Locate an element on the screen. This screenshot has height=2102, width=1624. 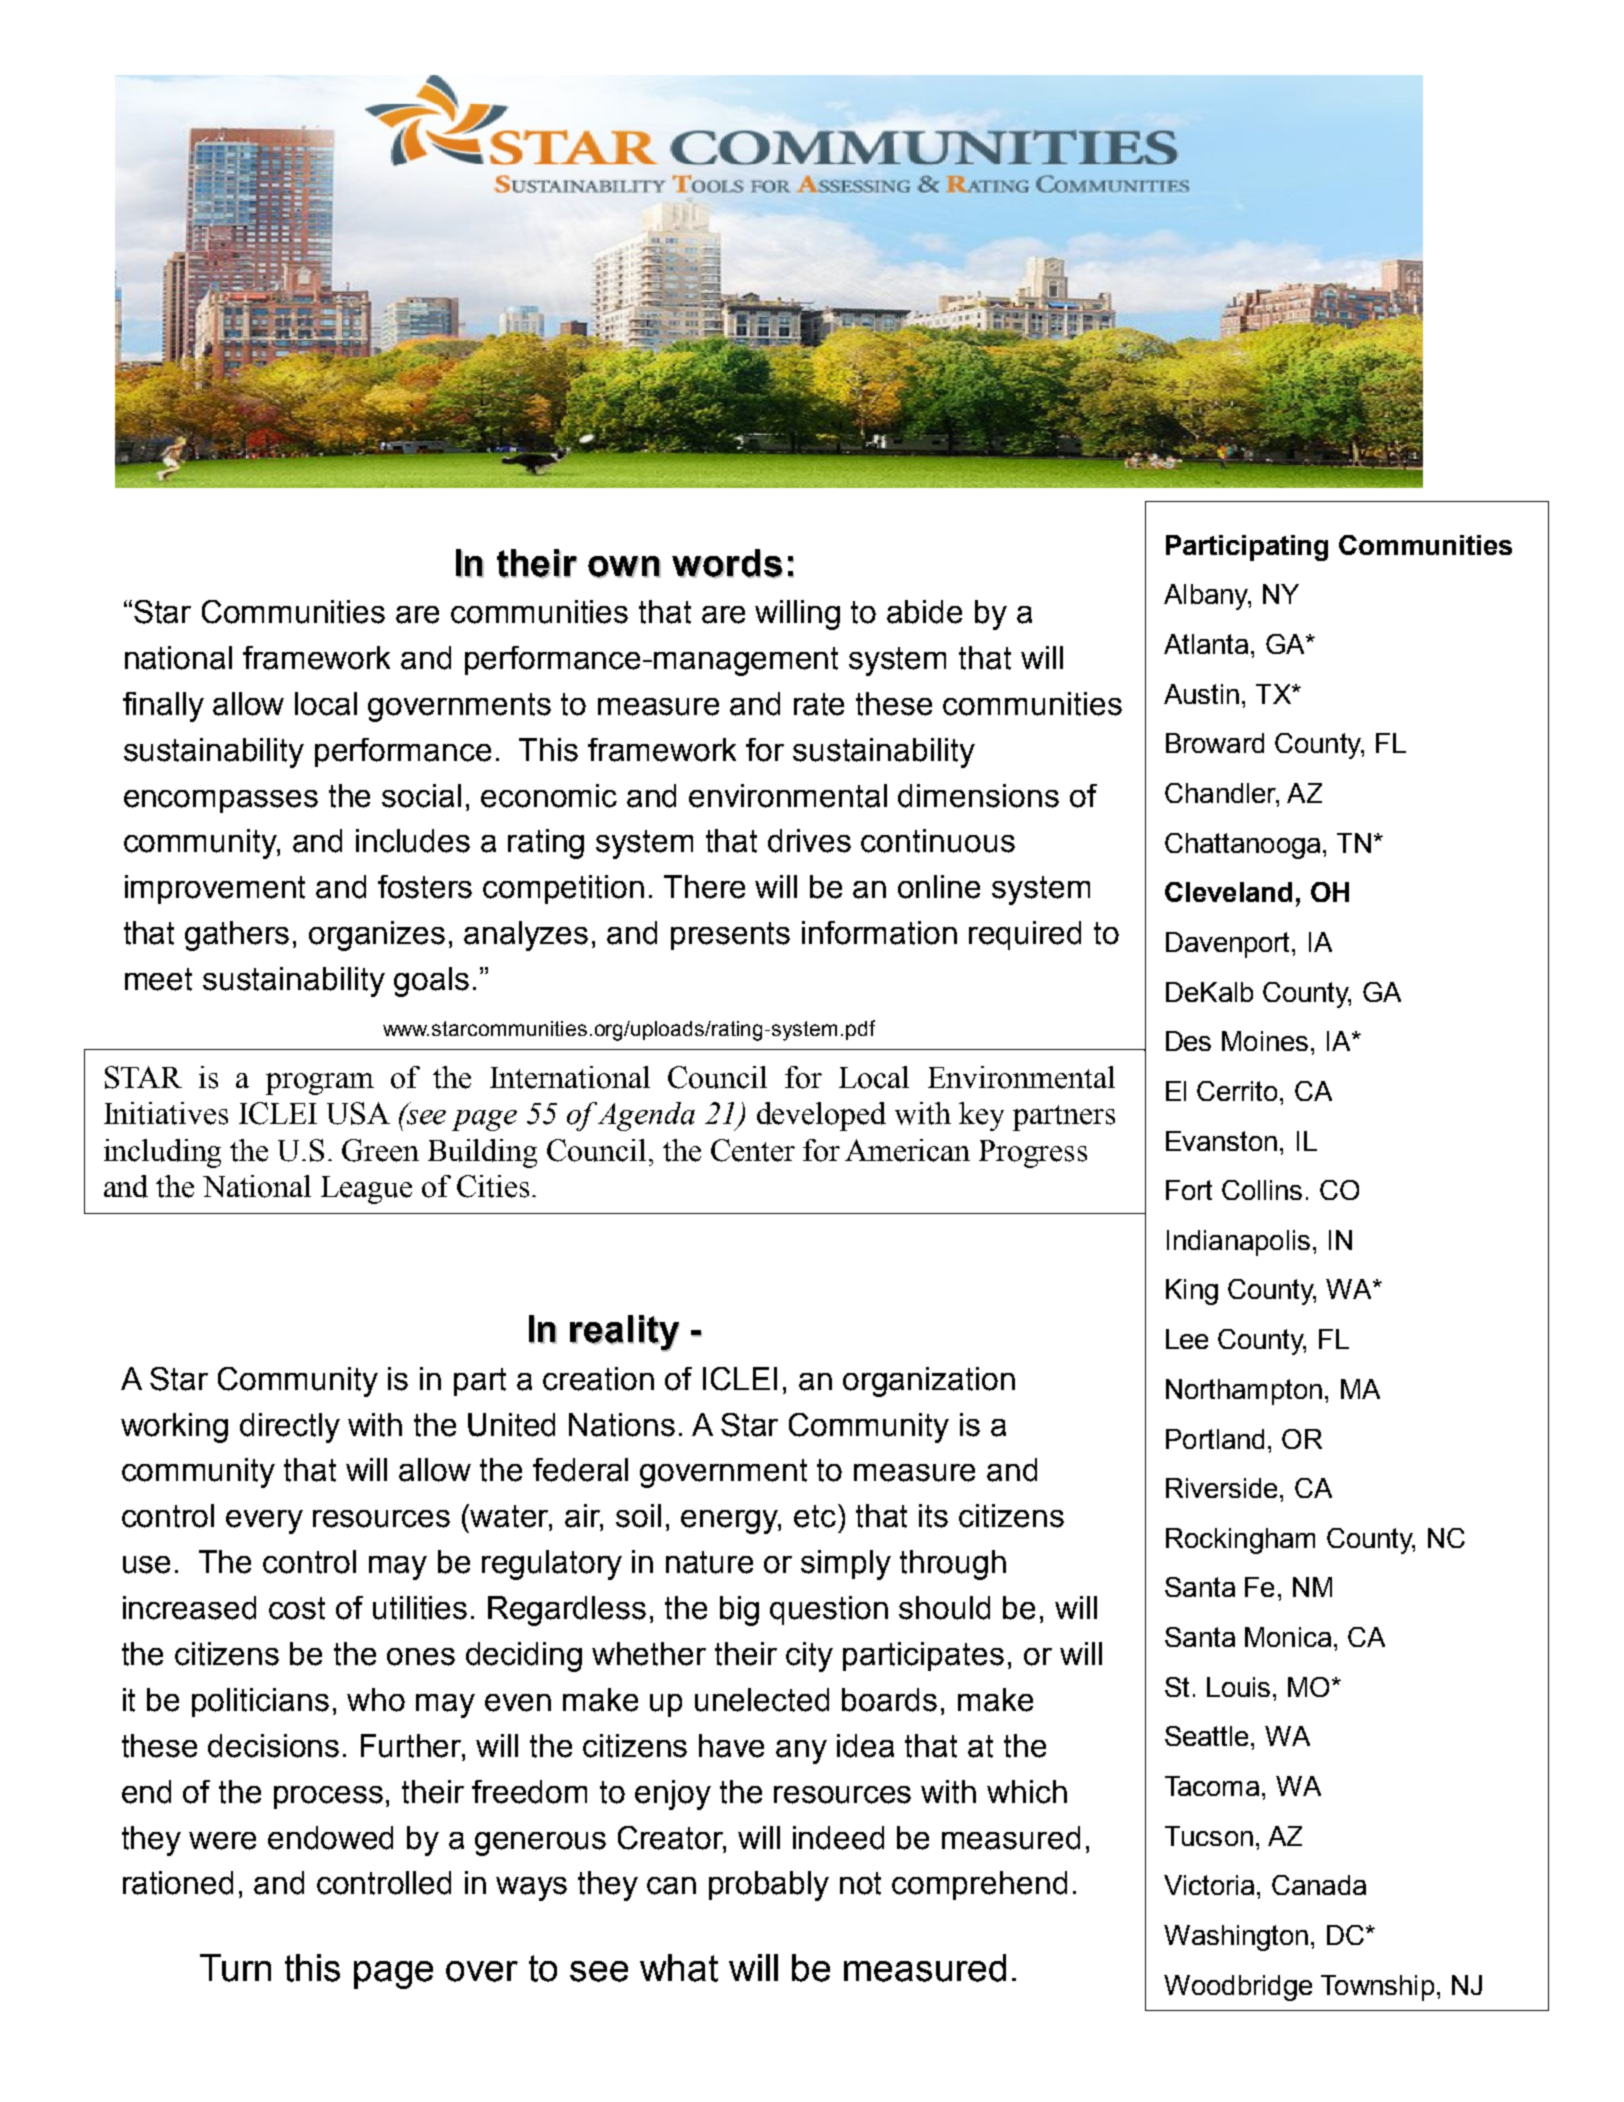
developed is located at coordinates (821, 1116).
